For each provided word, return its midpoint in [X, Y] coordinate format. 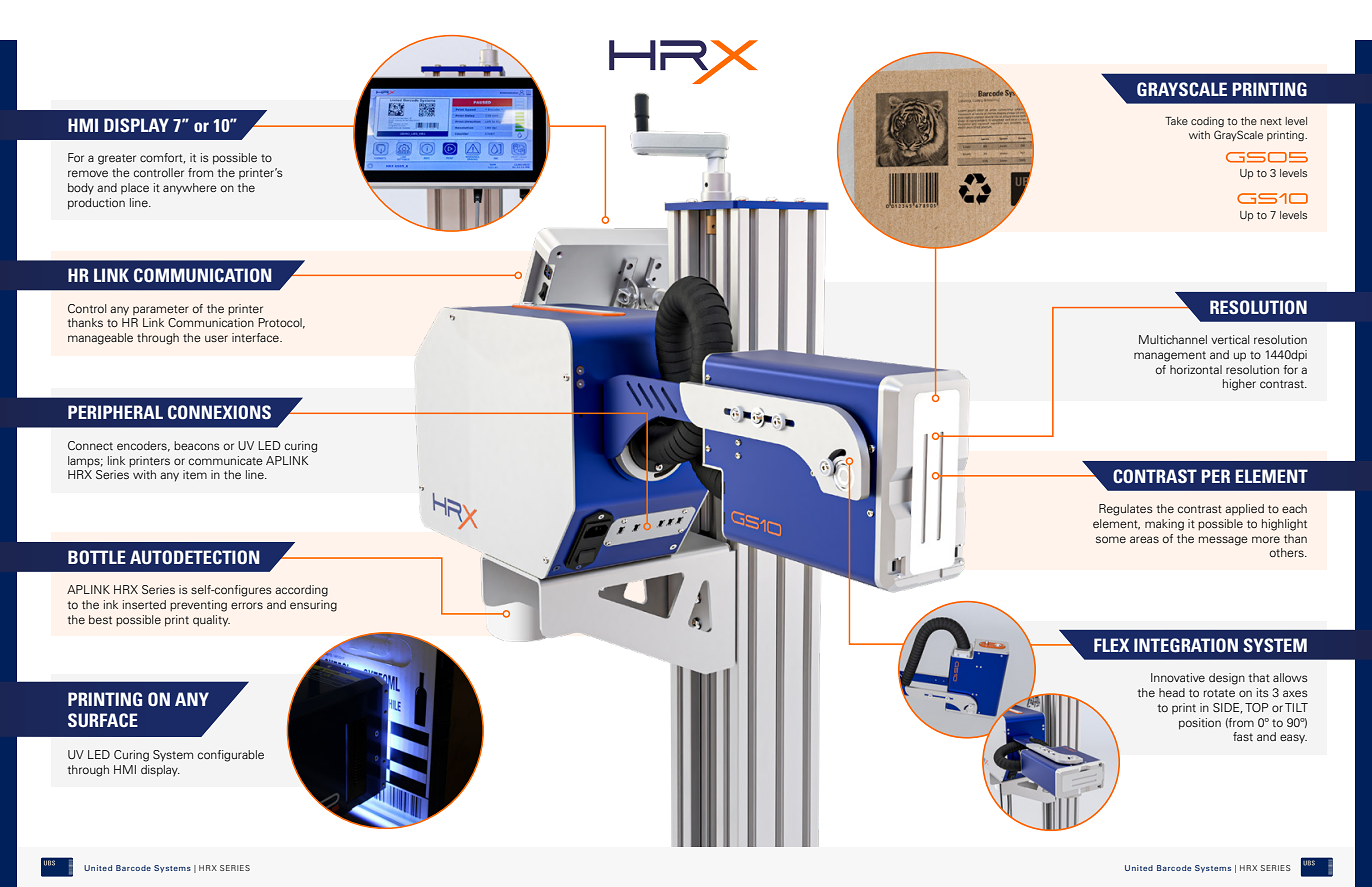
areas [1144, 539]
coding [1207, 122]
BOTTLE [97, 557]
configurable [231, 756]
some [1111, 539]
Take [1176, 121]
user [216, 338]
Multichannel [1173, 339]
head [1172, 692]
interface [256, 337]
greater [117, 159]
